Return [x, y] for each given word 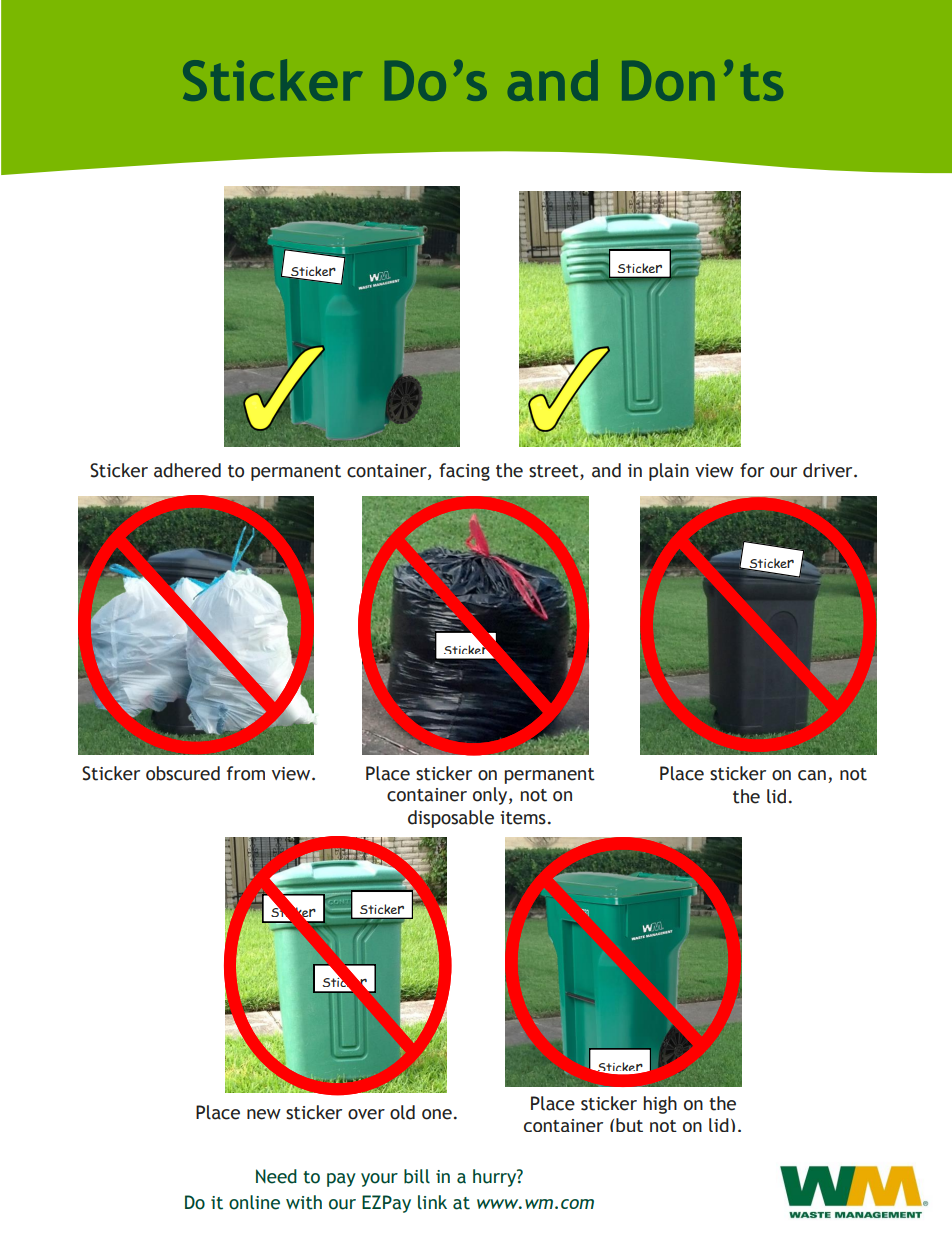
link [432, 1202]
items [523, 818]
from [246, 773]
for [752, 470]
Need [276, 1176]
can [812, 775]
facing [464, 472]
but [629, 1125]
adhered [187, 470]
